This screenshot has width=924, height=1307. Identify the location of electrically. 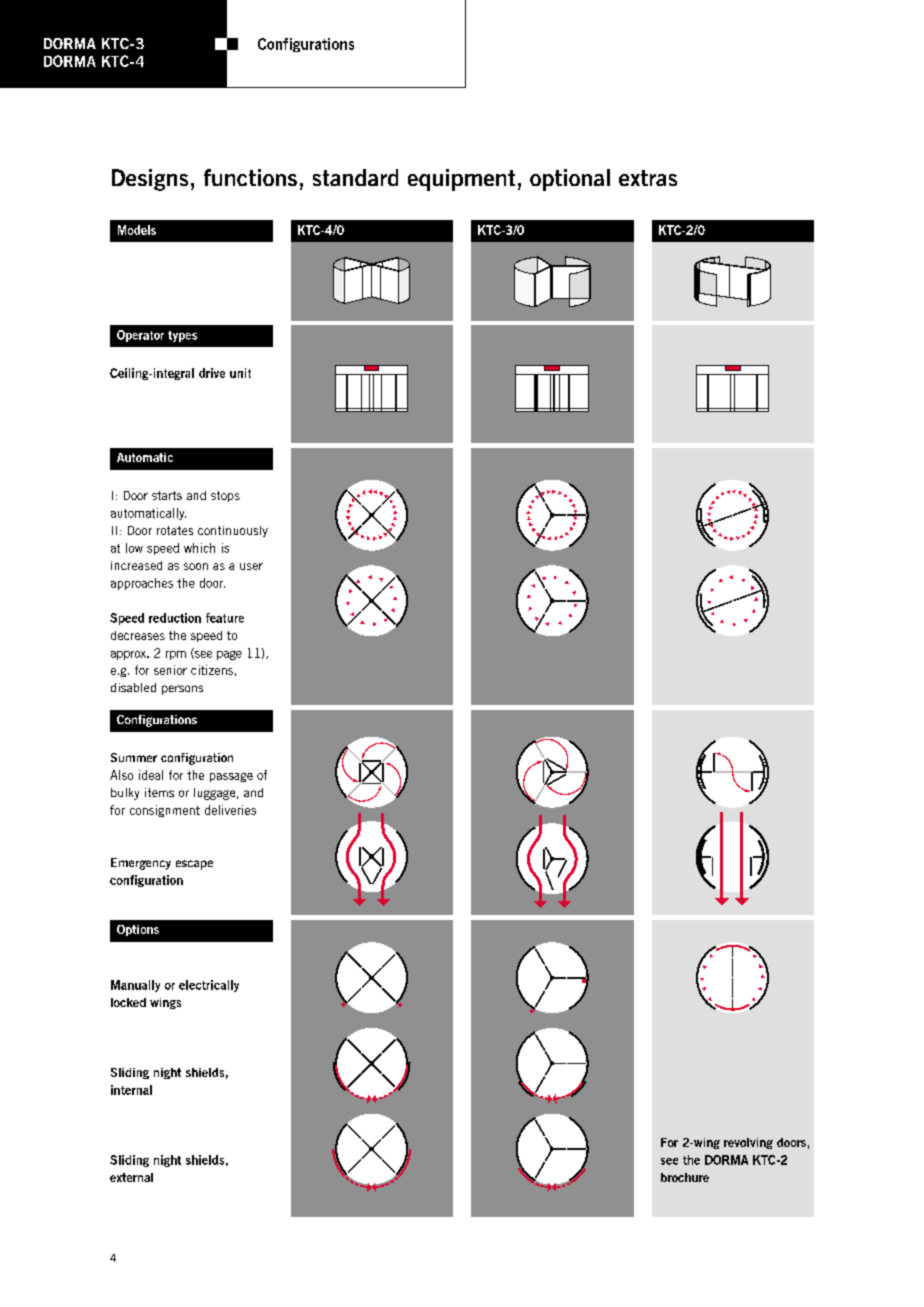
(209, 986).
